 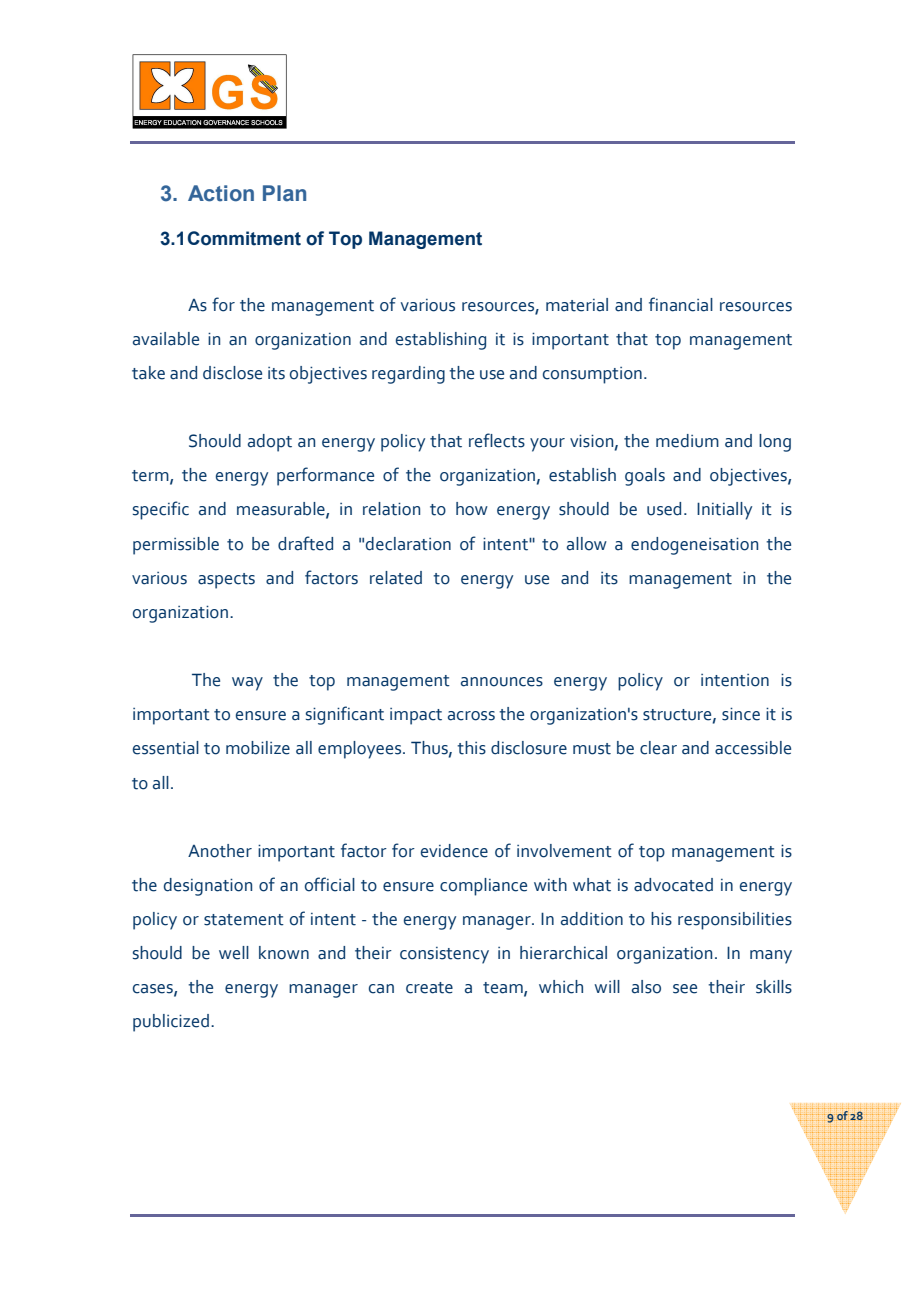 I want to click on goals, so click(x=645, y=477).
